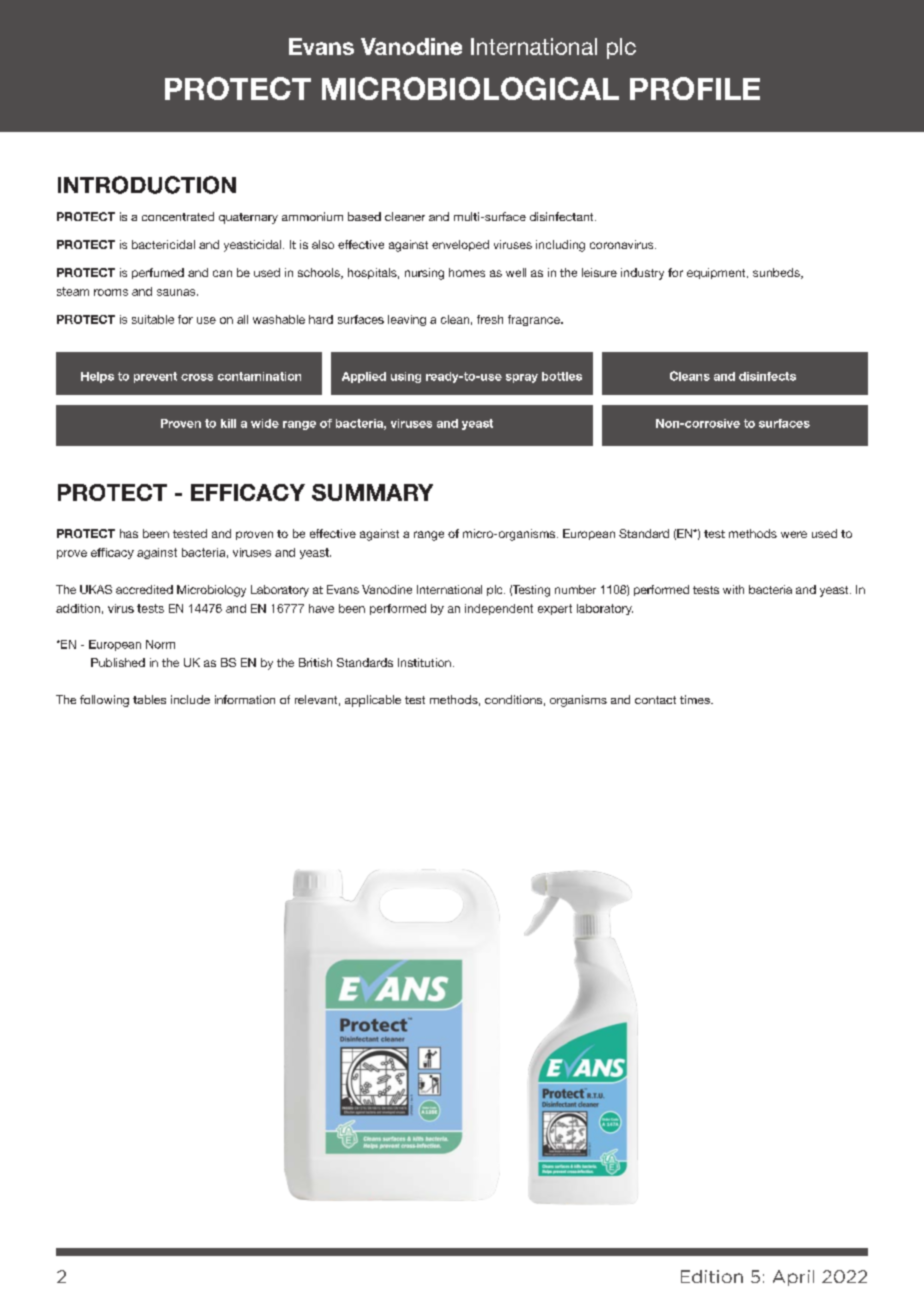  Describe the element at coordinates (147, 185) in the document. I see `INTRODUCTION` at that location.
